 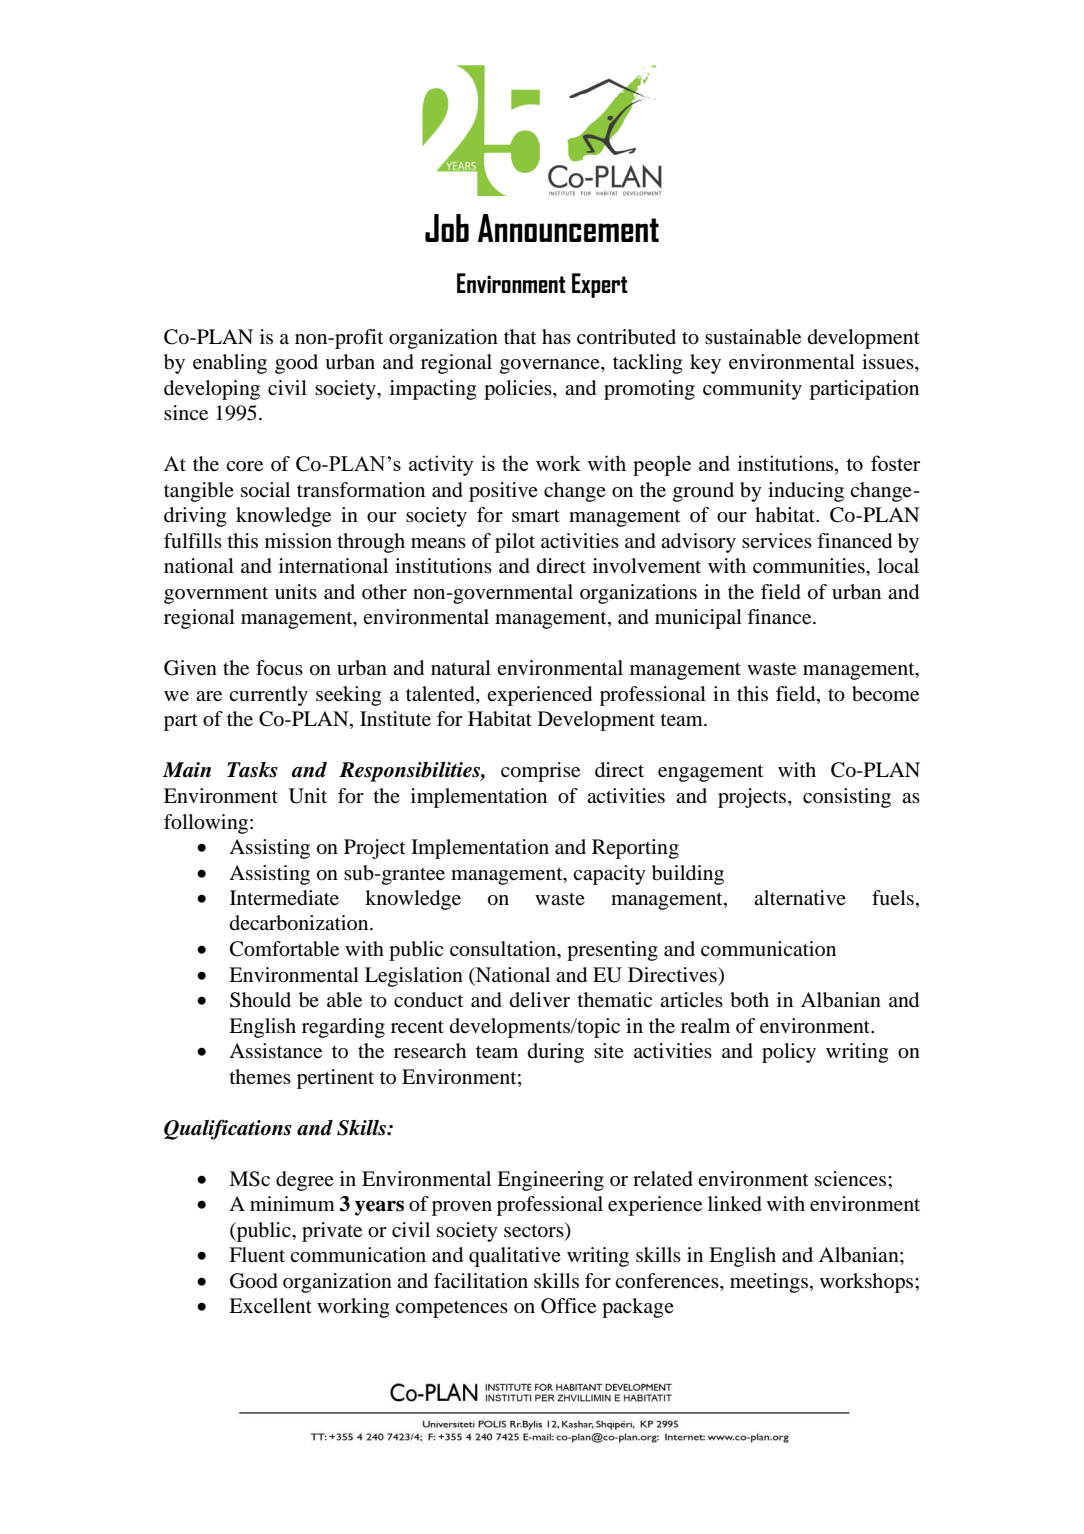 I want to click on Announcement, so click(x=568, y=228).
